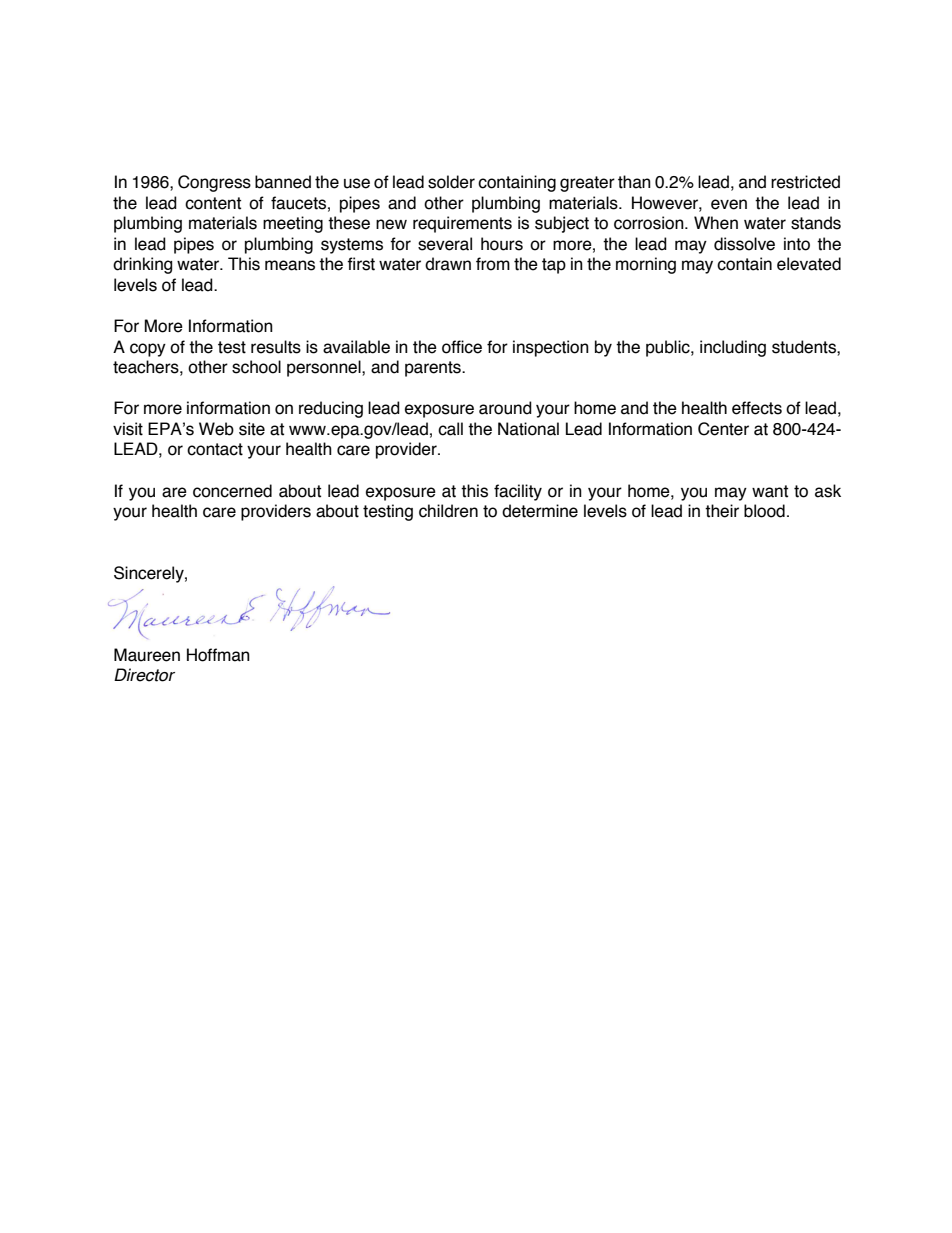 Image resolution: width=952 pixels, height=1233 pixels. Describe the element at coordinates (147, 655) in the screenshot. I see `Maureen` at that location.
